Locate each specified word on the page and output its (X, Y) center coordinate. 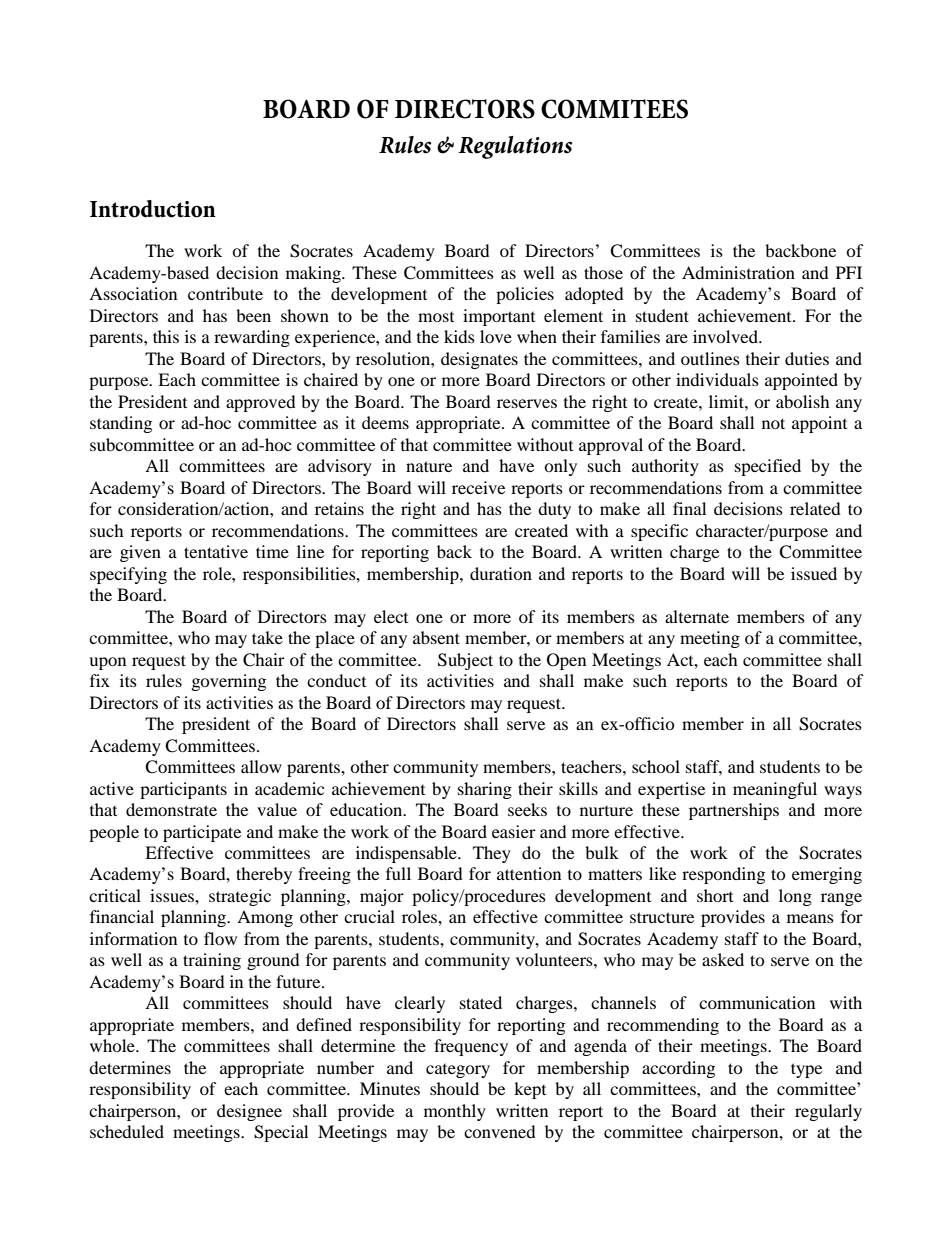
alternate (697, 616)
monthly (455, 1112)
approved (261, 403)
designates (479, 360)
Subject (465, 661)
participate (202, 833)
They (492, 854)
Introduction (153, 209)
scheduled (127, 1131)
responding (723, 875)
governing (229, 682)
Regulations (515, 147)
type (806, 1070)
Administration (738, 272)
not (773, 423)
